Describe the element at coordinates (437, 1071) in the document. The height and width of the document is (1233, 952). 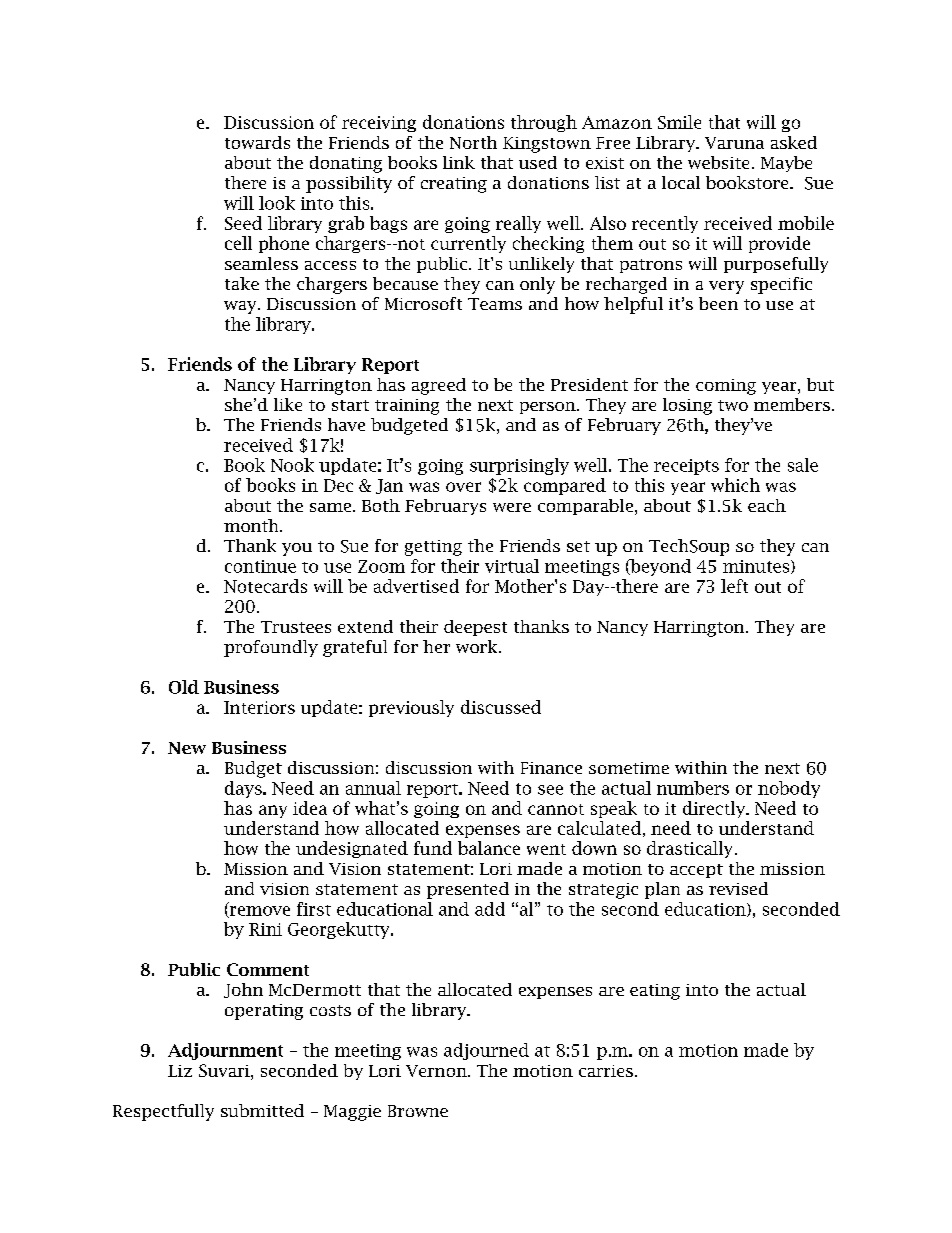
I see `Vernon` at that location.
